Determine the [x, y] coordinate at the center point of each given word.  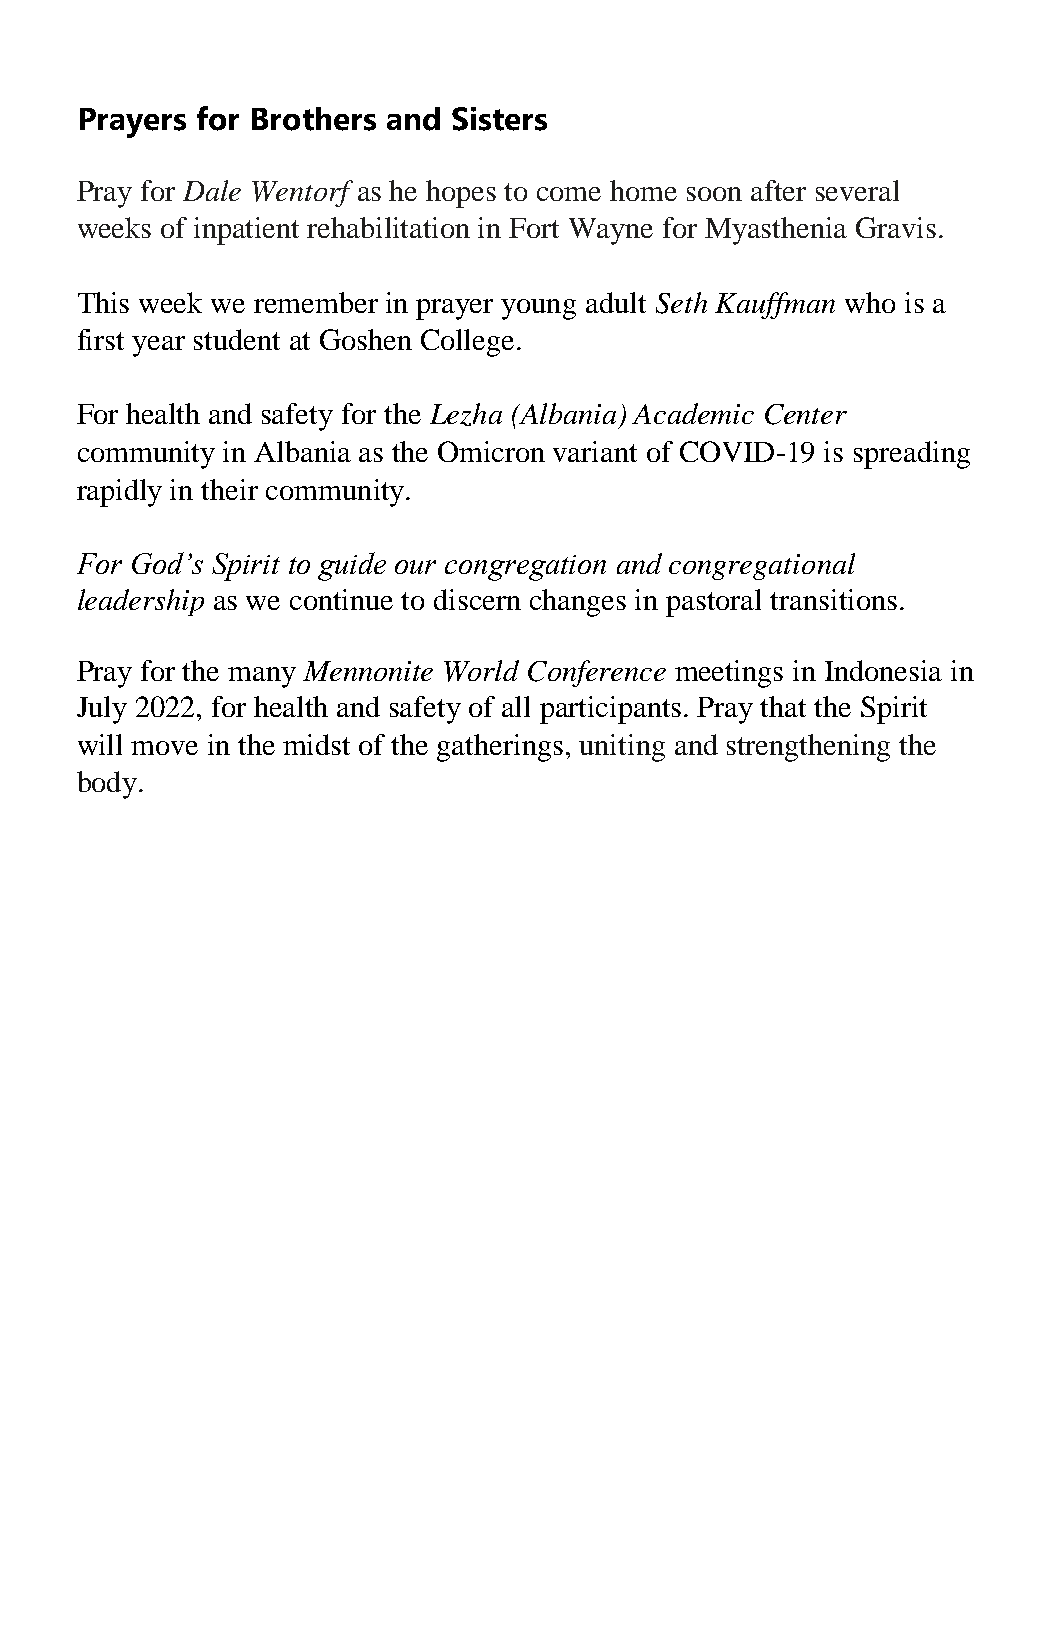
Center [806, 414]
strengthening [808, 748]
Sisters [499, 119]
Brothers [314, 119]
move [164, 748]
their [229, 489]
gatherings [500, 748]
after [778, 190]
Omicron [491, 451]
